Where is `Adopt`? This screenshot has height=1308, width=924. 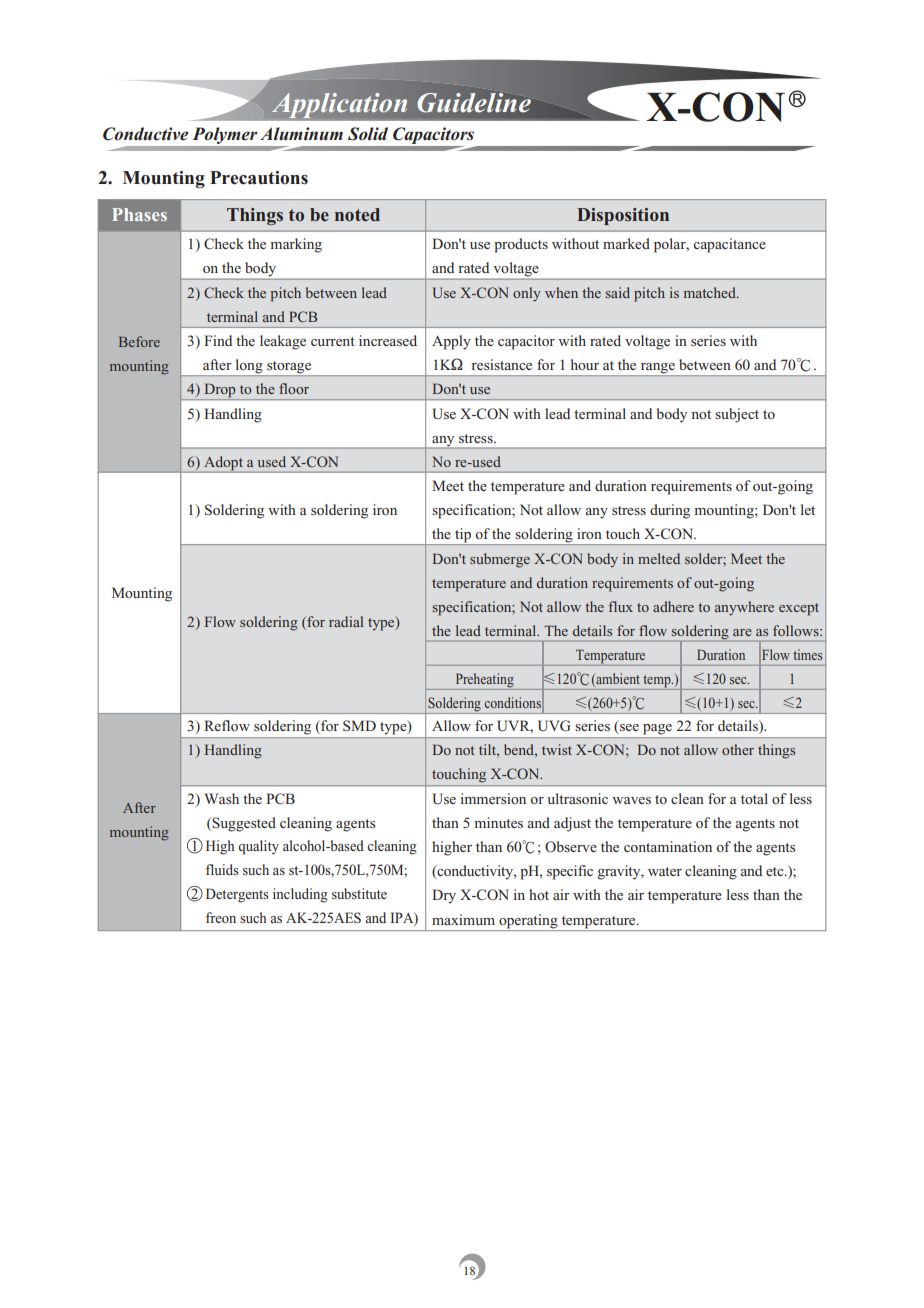 Adopt is located at coordinates (223, 464).
